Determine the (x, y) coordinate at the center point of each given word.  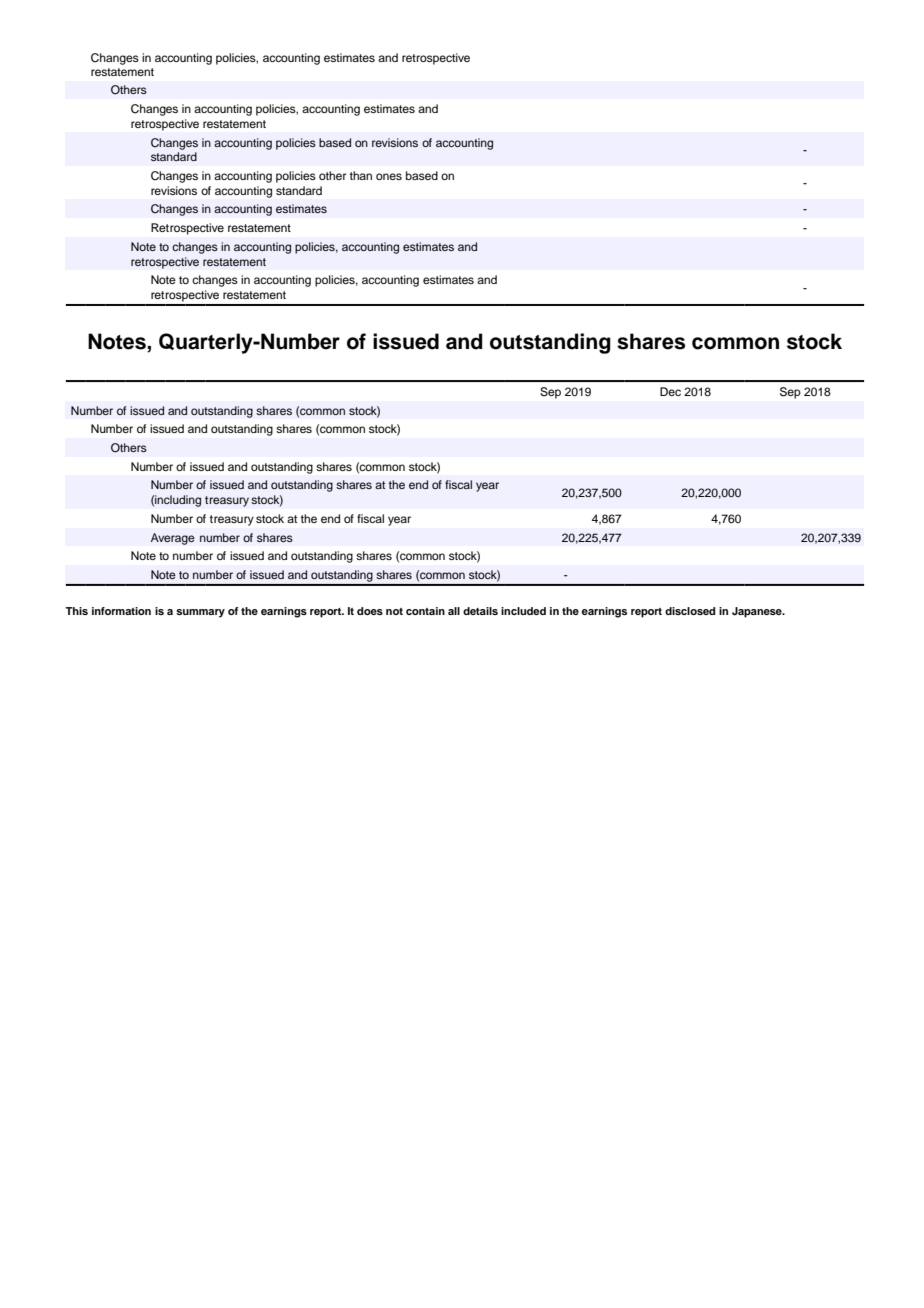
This (76, 611)
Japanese (758, 612)
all (454, 611)
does (370, 611)
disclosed (690, 611)
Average (173, 539)
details (480, 611)
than (360, 175)
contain (425, 611)
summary (200, 613)
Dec (670, 391)
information (121, 611)
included (523, 611)
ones (389, 176)
